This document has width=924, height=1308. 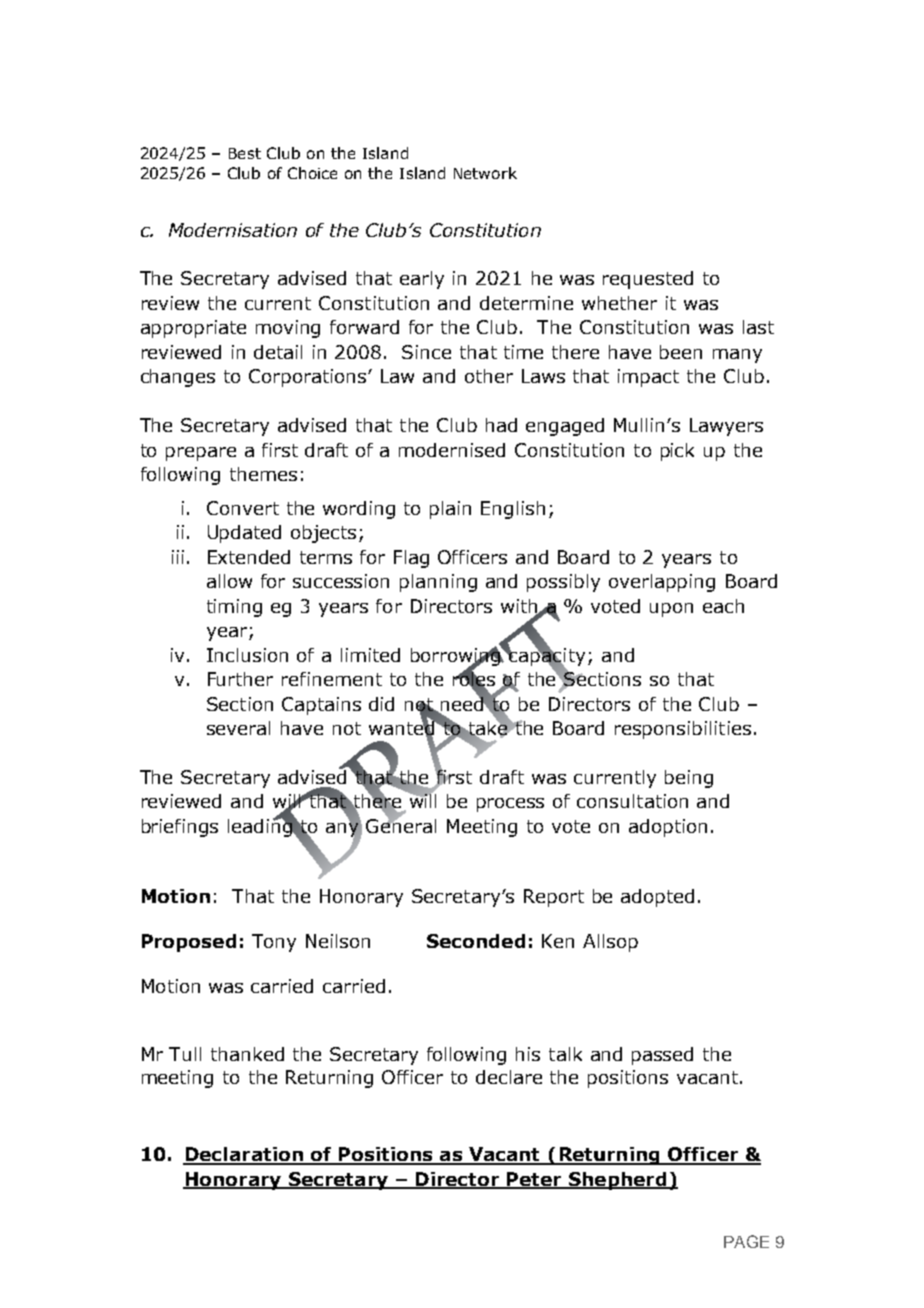 I want to click on Network, so click(x=485, y=173).
